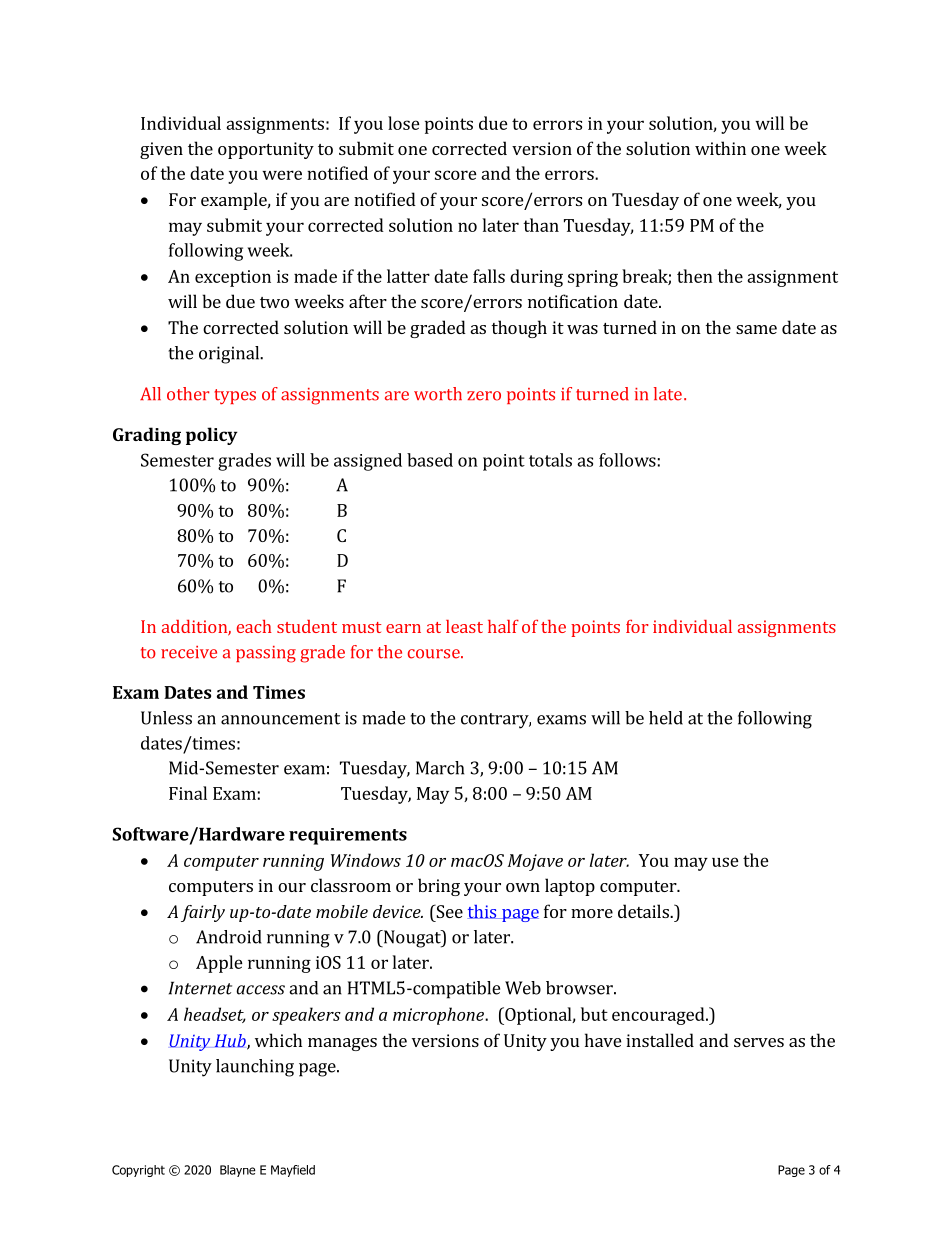  I want to click on Copyright, so click(138, 1171).
